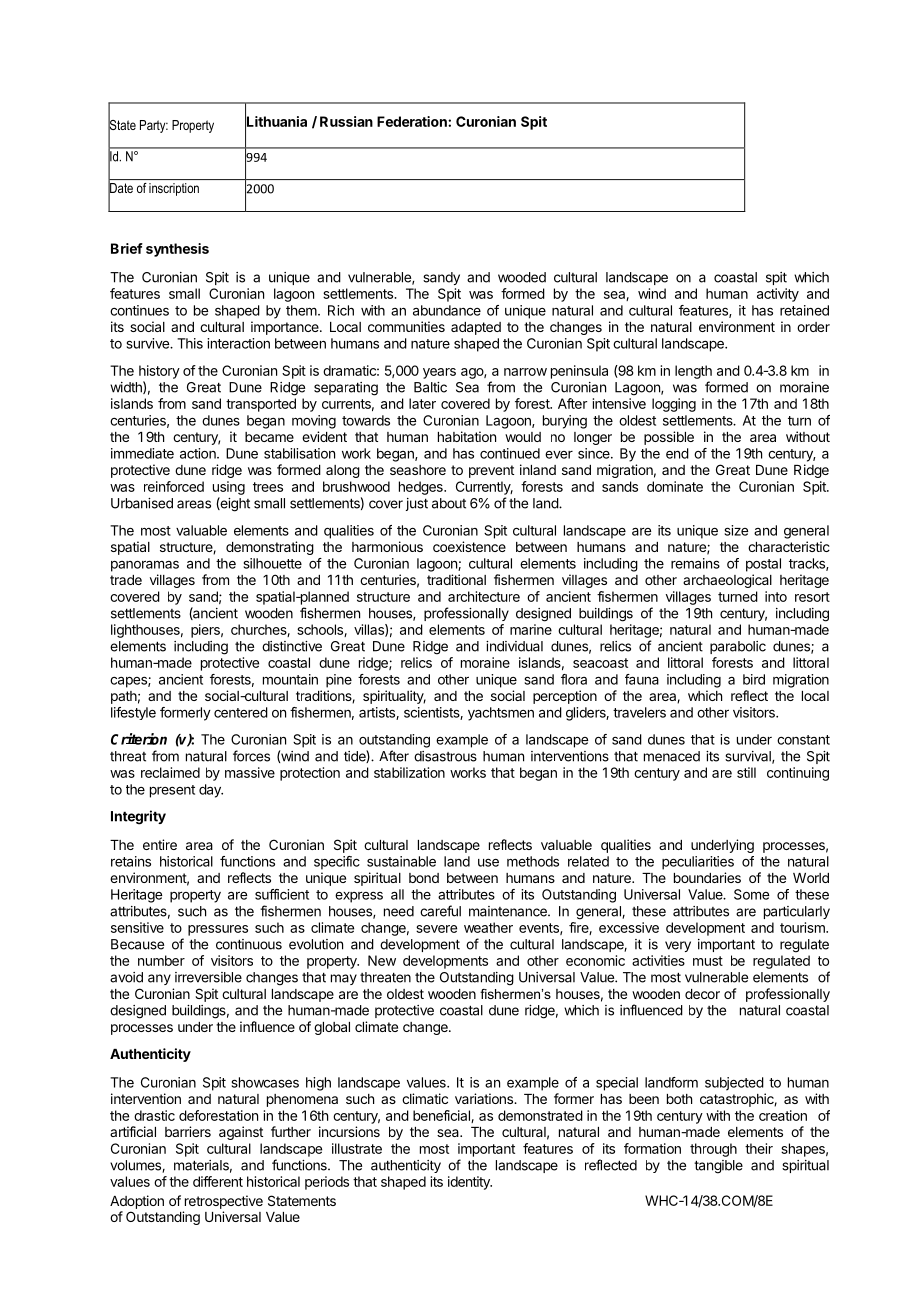  Describe the element at coordinates (514, 646) in the page. I see `individual` at that location.
